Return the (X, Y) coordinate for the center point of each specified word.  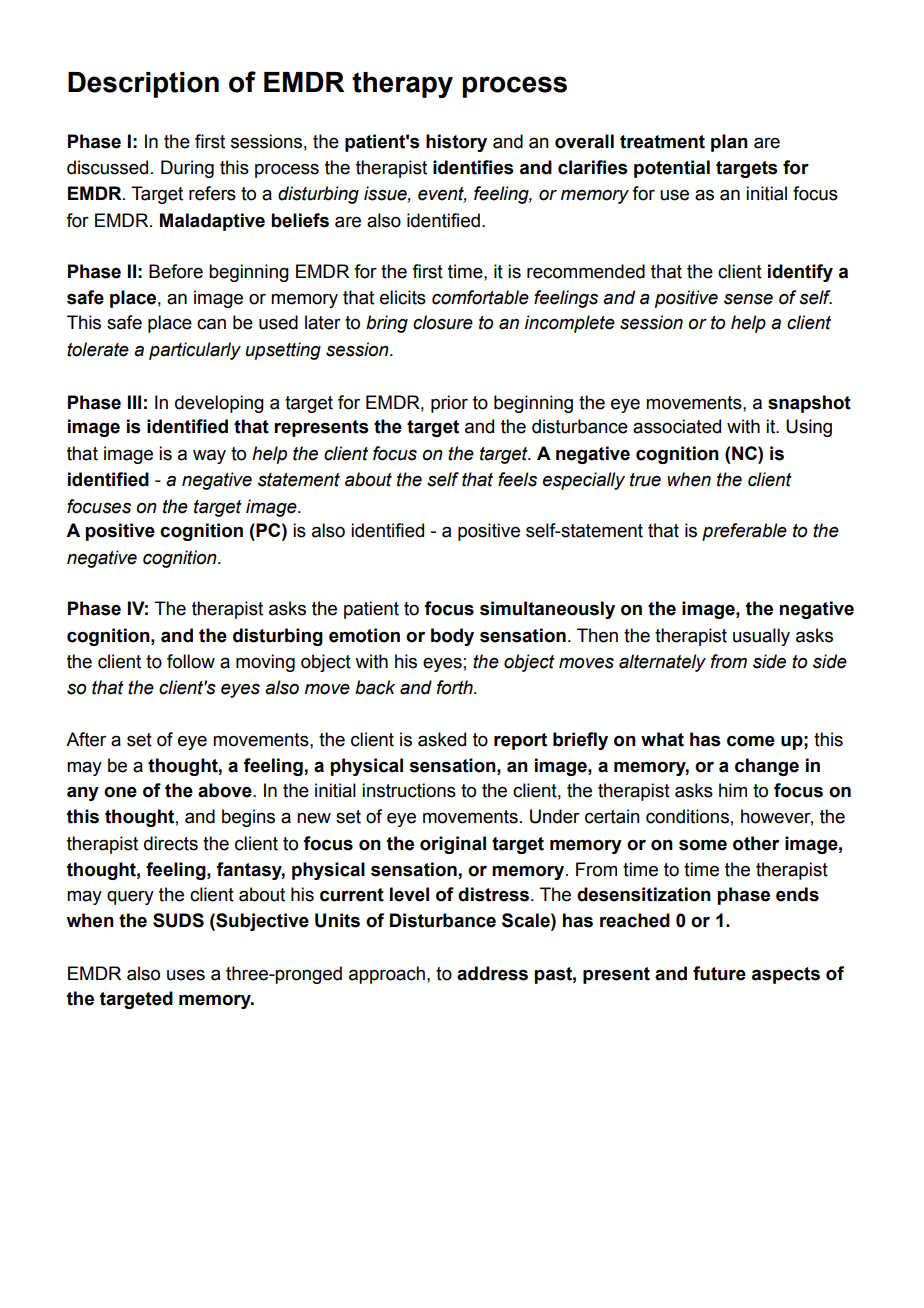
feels (517, 479)
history (456, 143)
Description (143, 85)
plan (729, 143)
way (209, 456)
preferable (744, 532)
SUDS (178, 920)
